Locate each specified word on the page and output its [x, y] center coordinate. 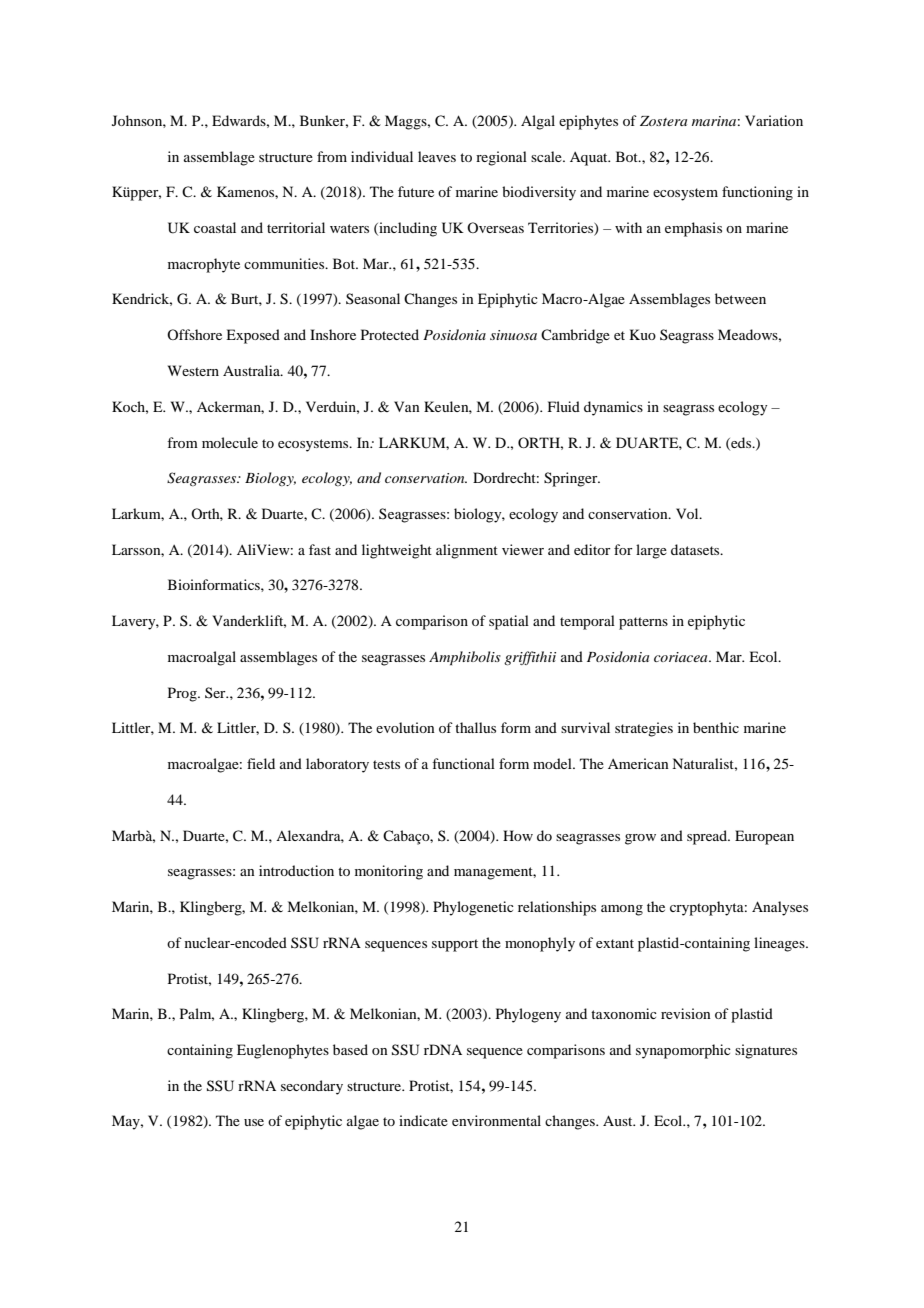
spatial [509, 622]
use [254, 1122]
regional [501, 158]
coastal [215, 227]
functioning [757, 193]
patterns [643, 623]
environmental [496, 1120]
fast [320, 549]
